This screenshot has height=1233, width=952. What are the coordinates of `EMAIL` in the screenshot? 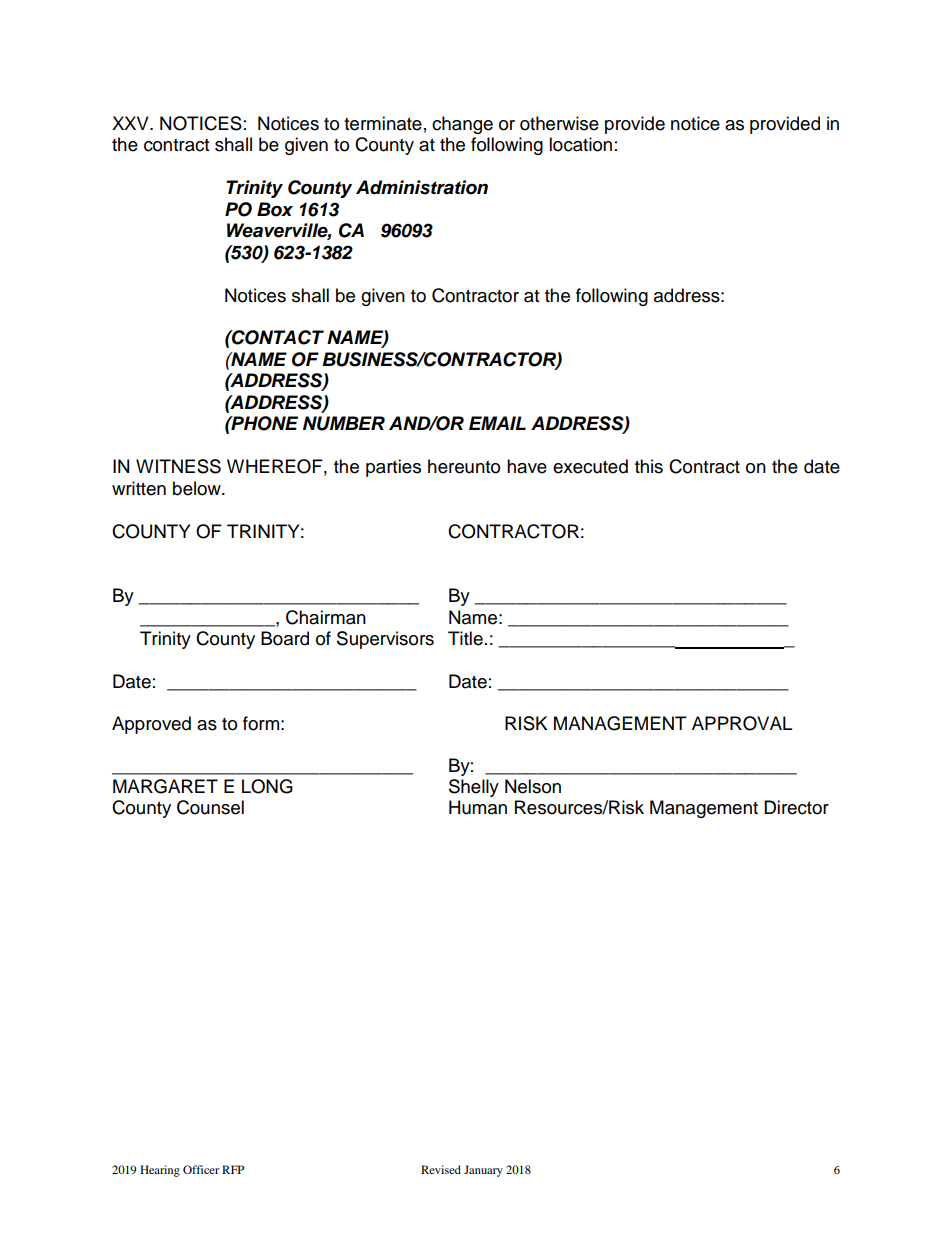 It's located at (497, 423).
